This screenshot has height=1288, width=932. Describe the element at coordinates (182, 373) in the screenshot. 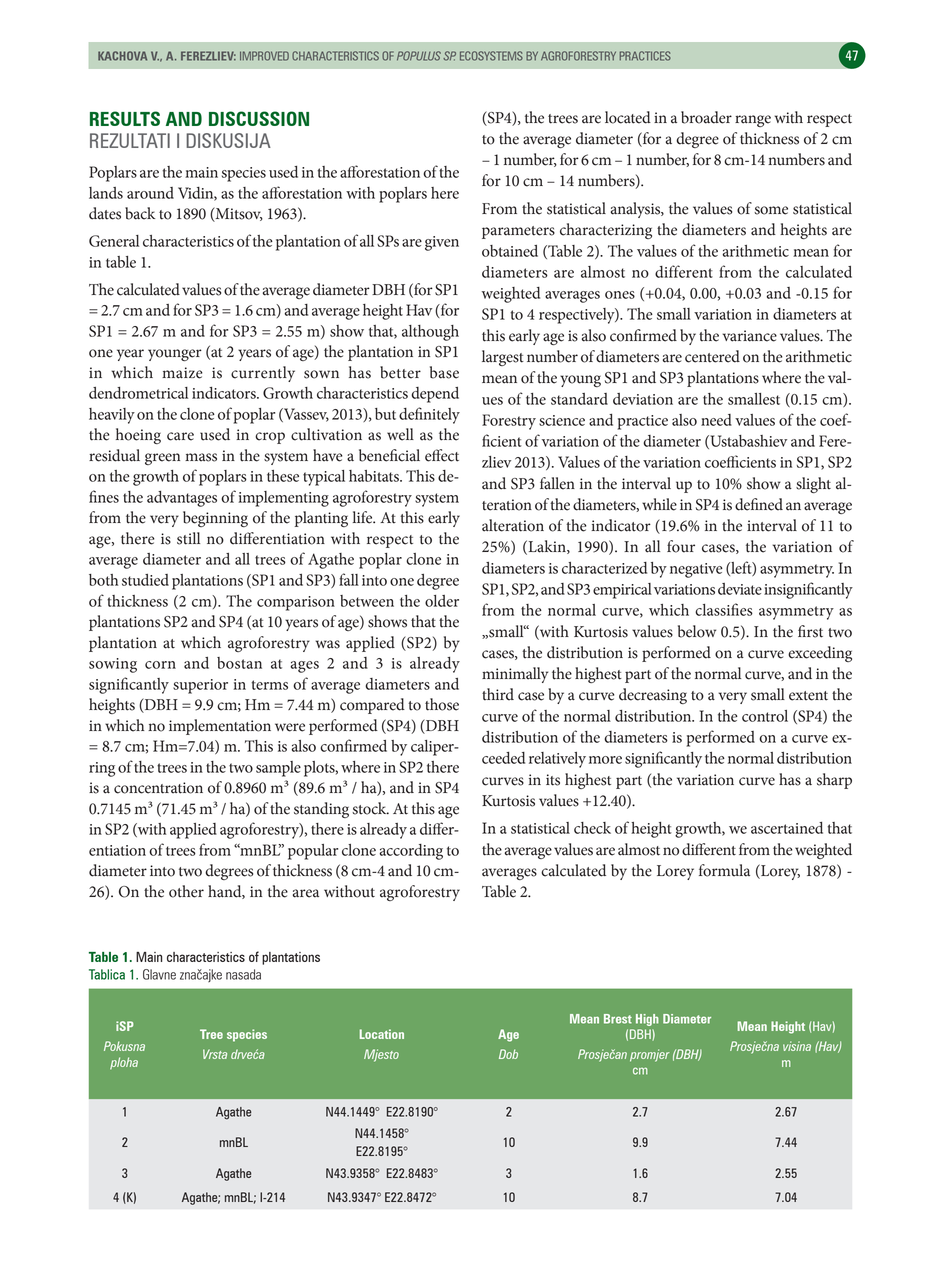

I see `maize` at that location.
